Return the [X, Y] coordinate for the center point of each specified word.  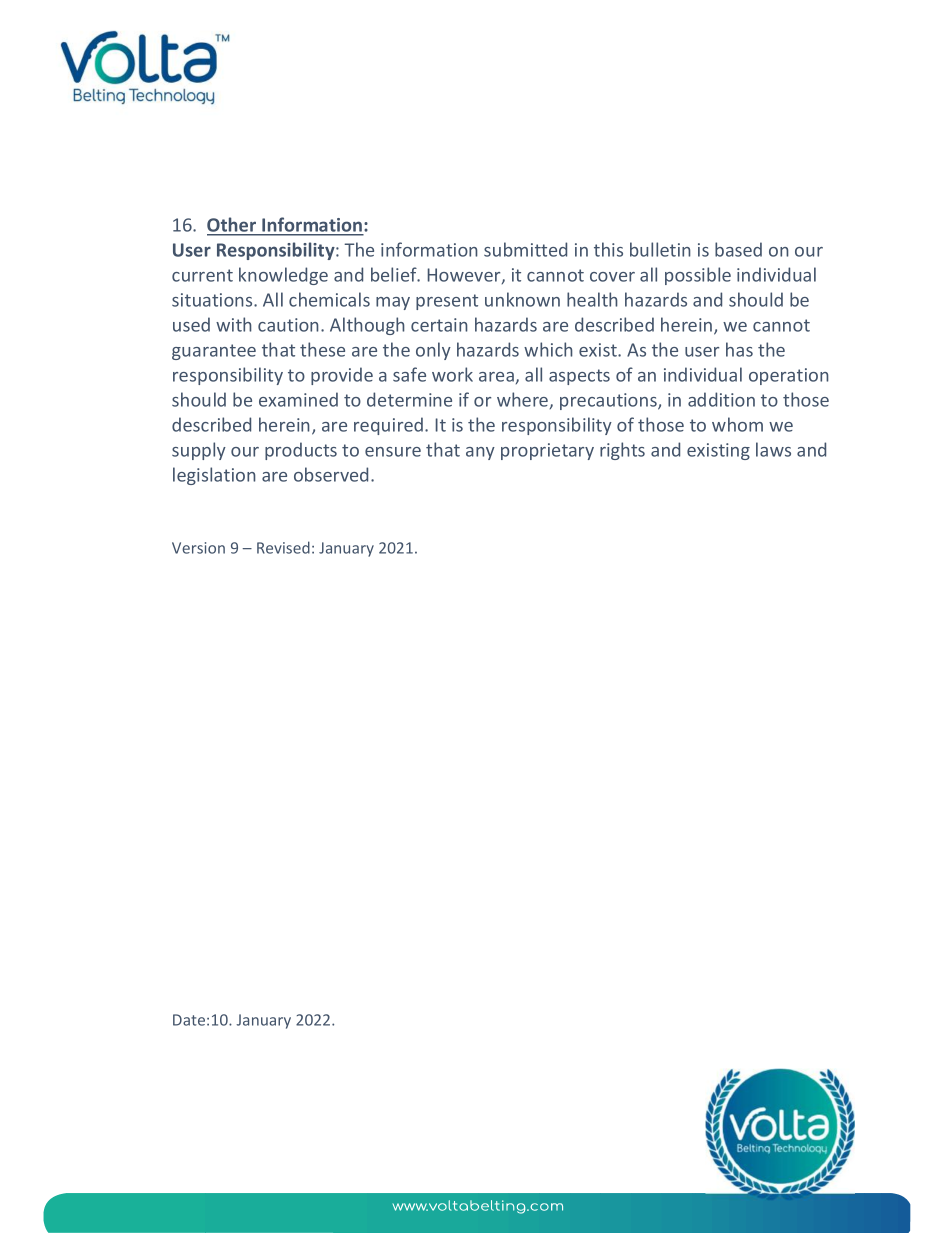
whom [737, 424]
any [480, 453]
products [301, 451]
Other [233, 226]
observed [331, 474]
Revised [283, 547]
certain [439, 325]
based [738, 249]
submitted [525, 249]
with [234, 324]
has [739, 349]
